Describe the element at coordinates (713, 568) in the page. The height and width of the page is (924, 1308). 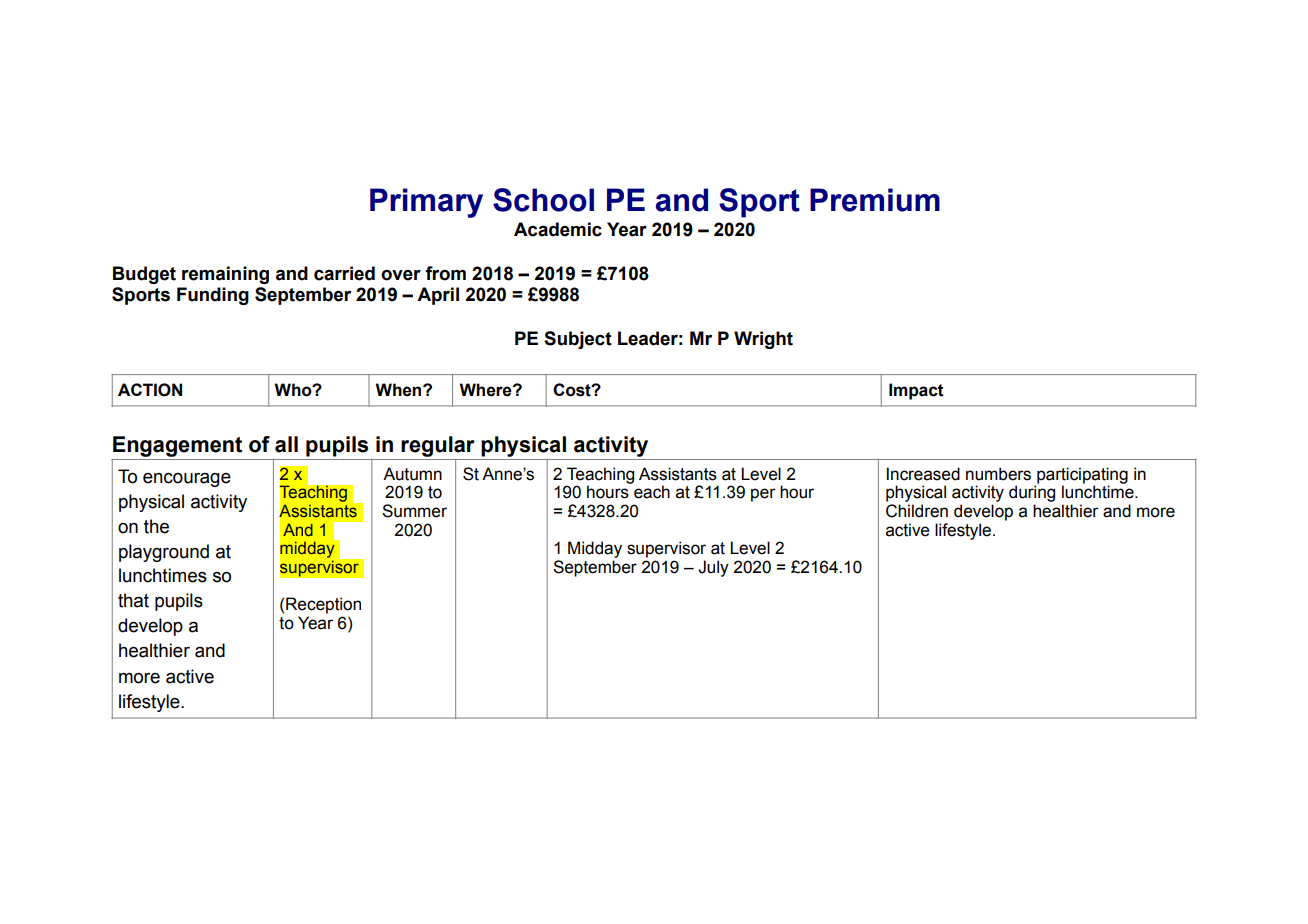
I see `July` at that location.
